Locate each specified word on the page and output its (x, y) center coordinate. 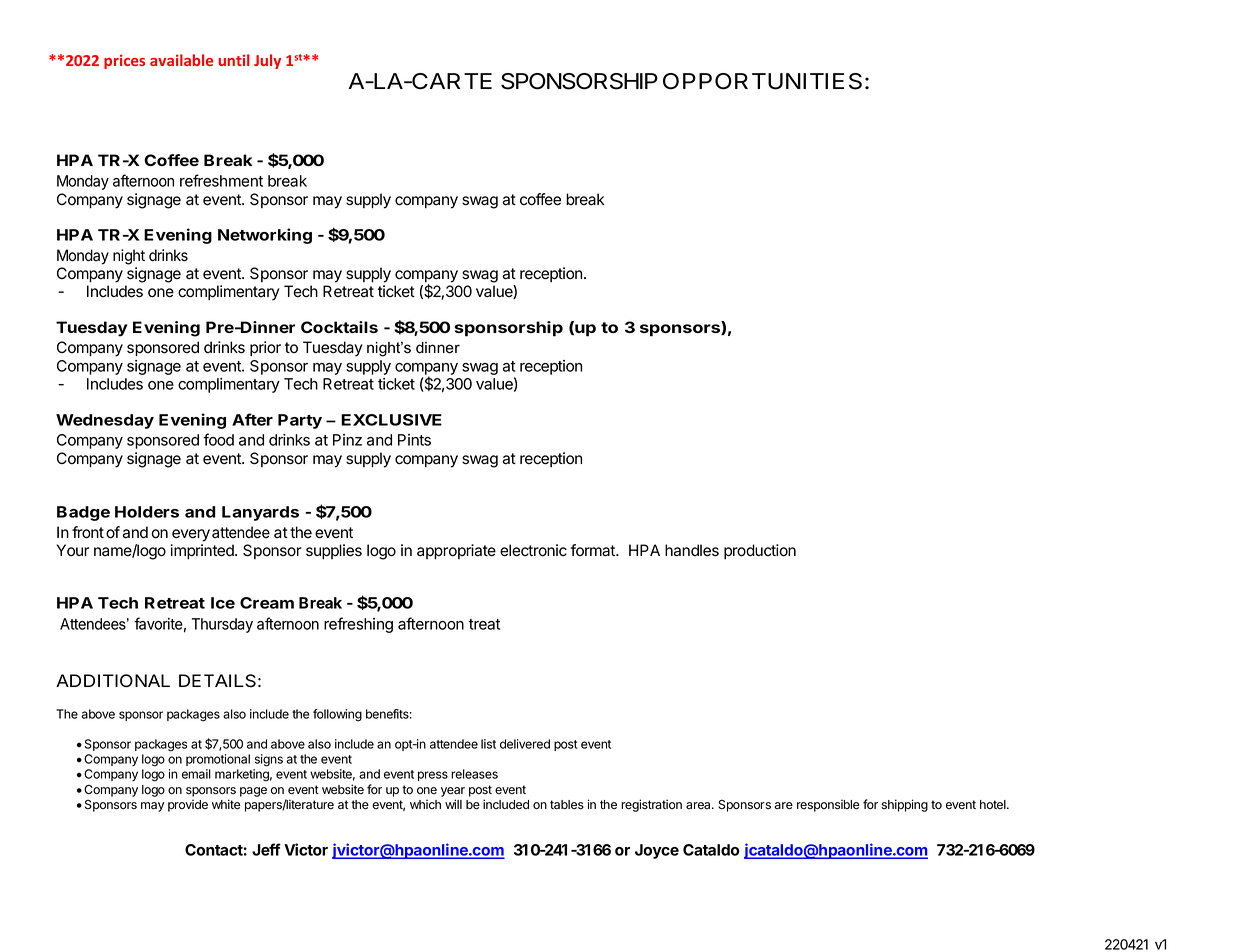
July (267, 61)
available (181, 60)
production (760, 552)
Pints (414, 440)
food (218, 439)
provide (188, 805)
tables (567, 805)
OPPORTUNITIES (762, 81)
